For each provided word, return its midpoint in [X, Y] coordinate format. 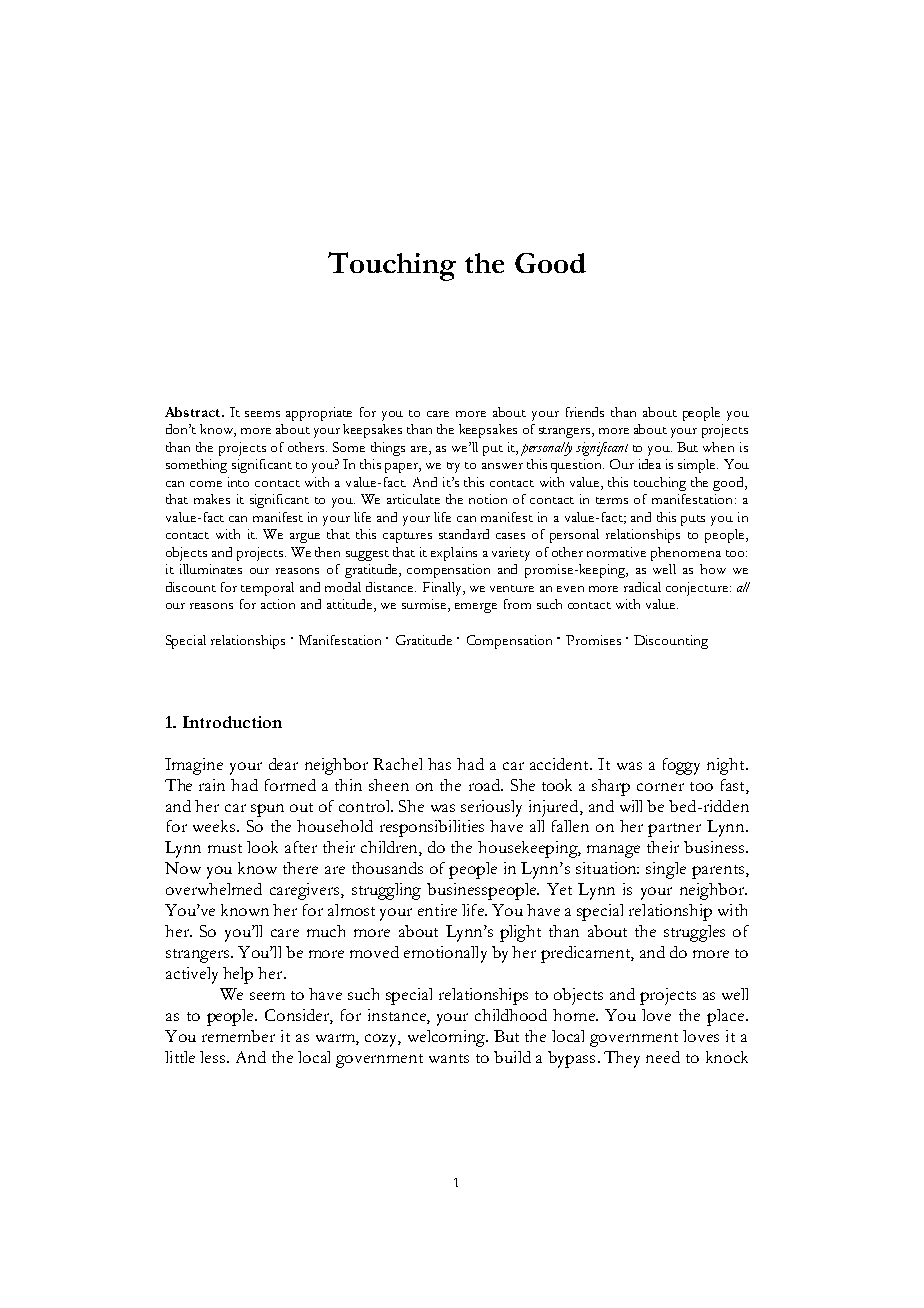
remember [238, 1036]
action [278, 604]
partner [674, 830]
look [262, 847]
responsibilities [432, 828]
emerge [476, 608]
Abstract [194, 412]
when [718, 447]
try [453, 467]
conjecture [697, 589]
